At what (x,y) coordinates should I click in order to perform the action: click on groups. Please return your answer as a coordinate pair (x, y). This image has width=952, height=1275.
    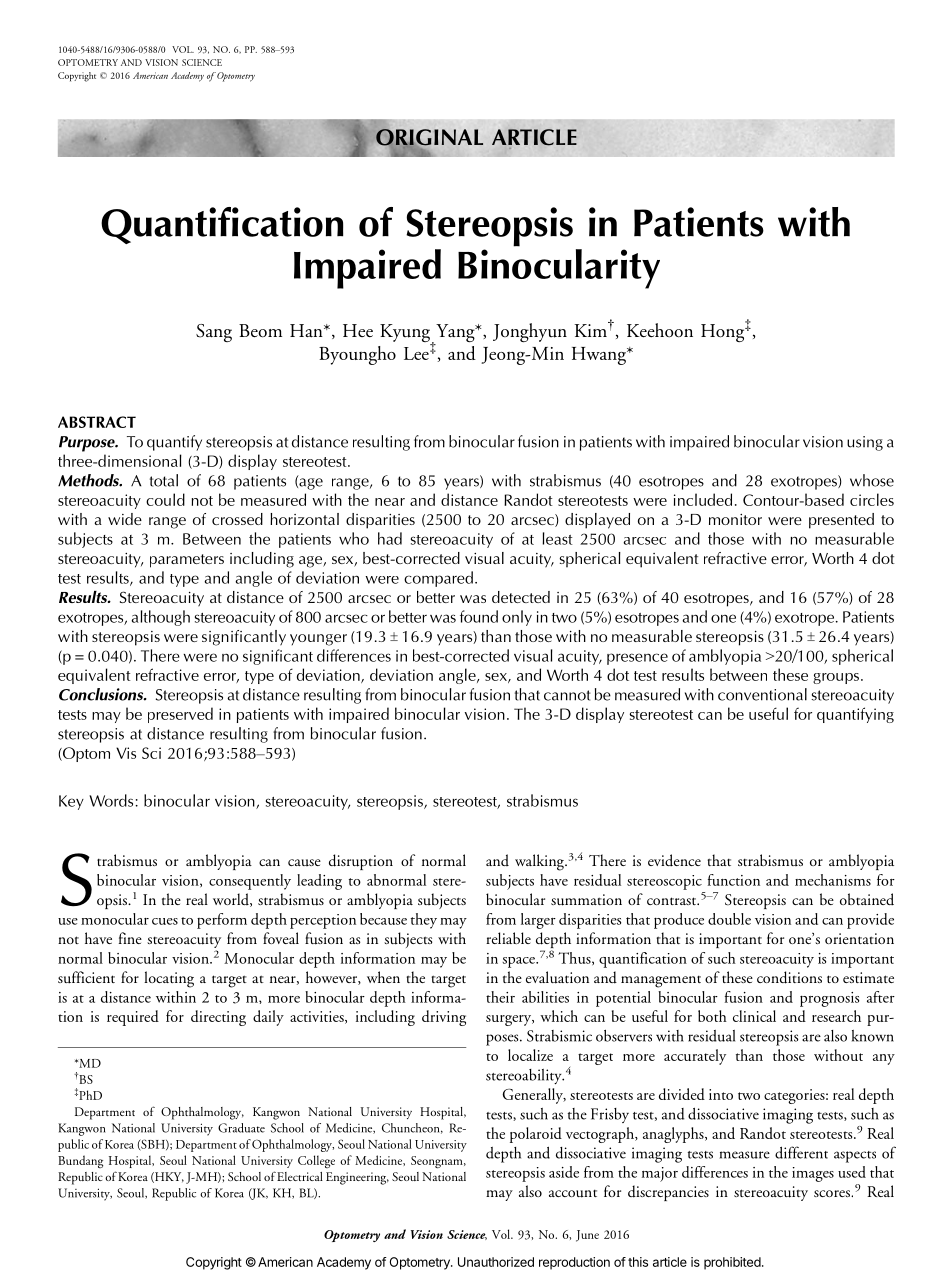
    Looking at the image, I should click on (837, 678).
